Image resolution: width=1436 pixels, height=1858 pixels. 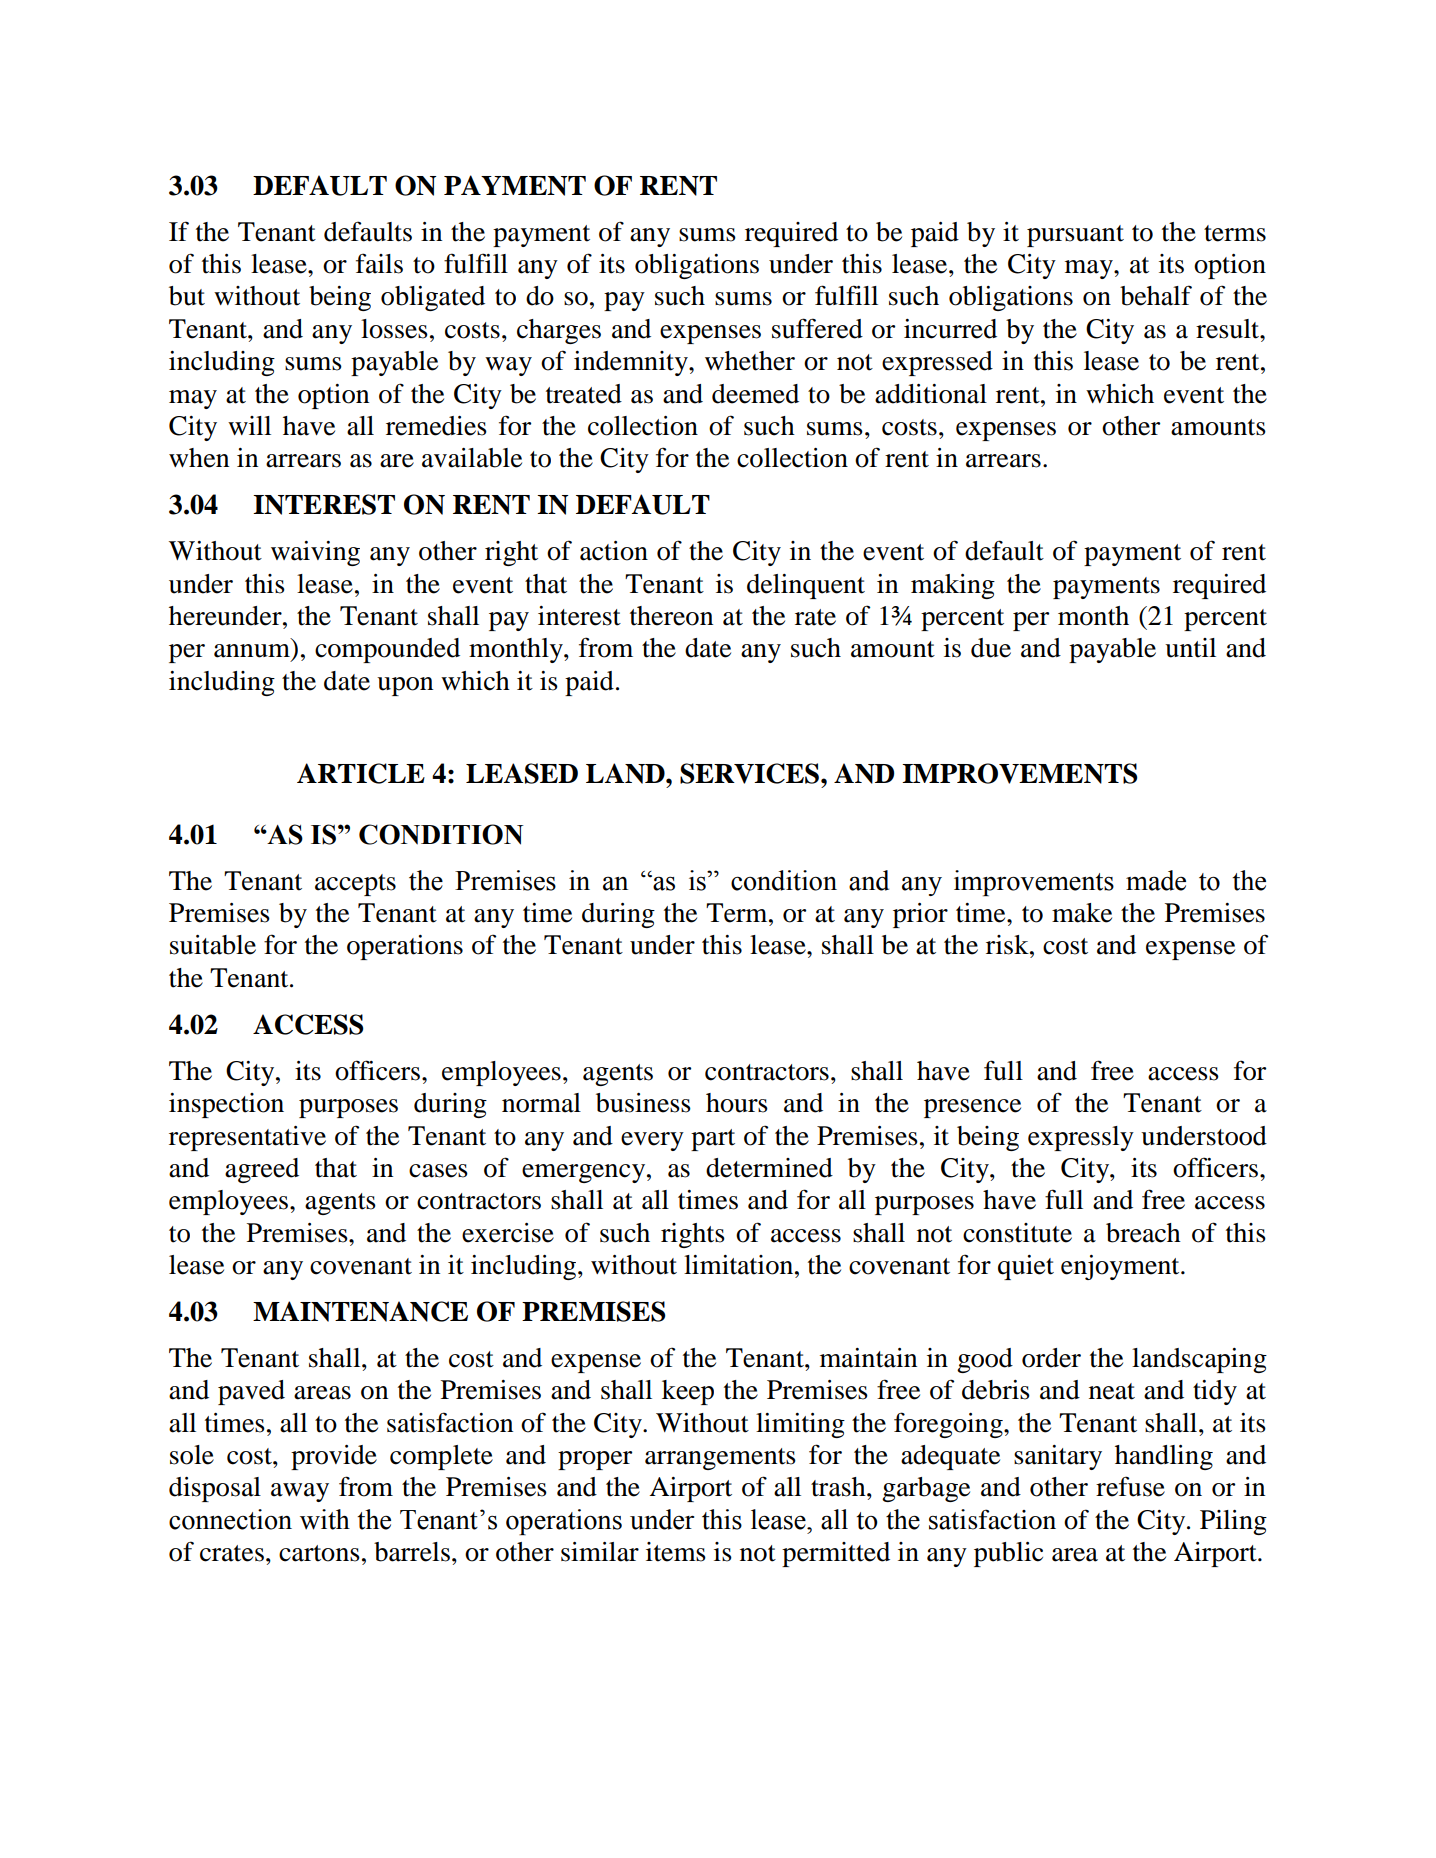 I want to click on inspection, so click(x=226, y=1105).
